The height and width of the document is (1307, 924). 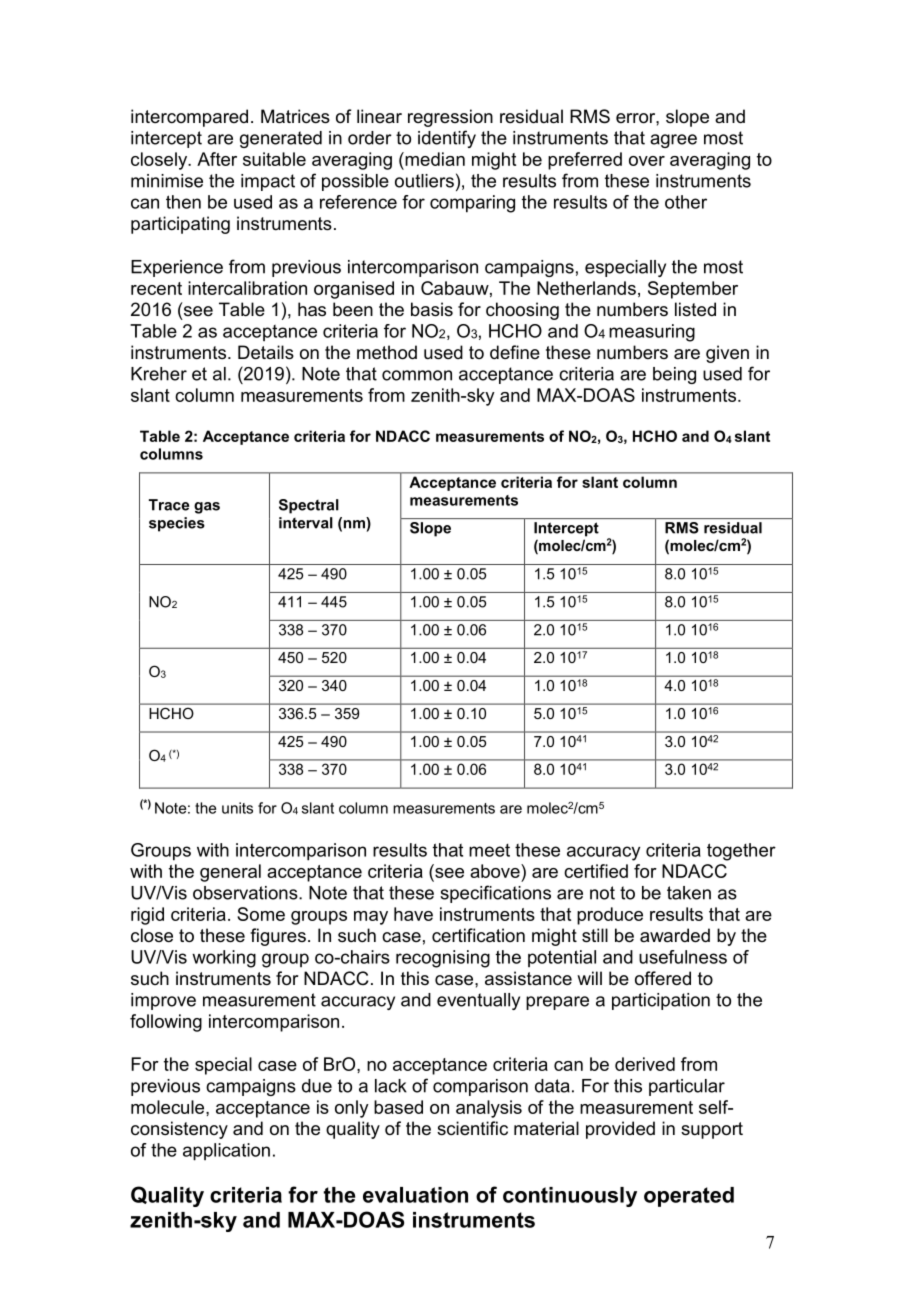 I want to click on identify, so click(x=447, y=139).
